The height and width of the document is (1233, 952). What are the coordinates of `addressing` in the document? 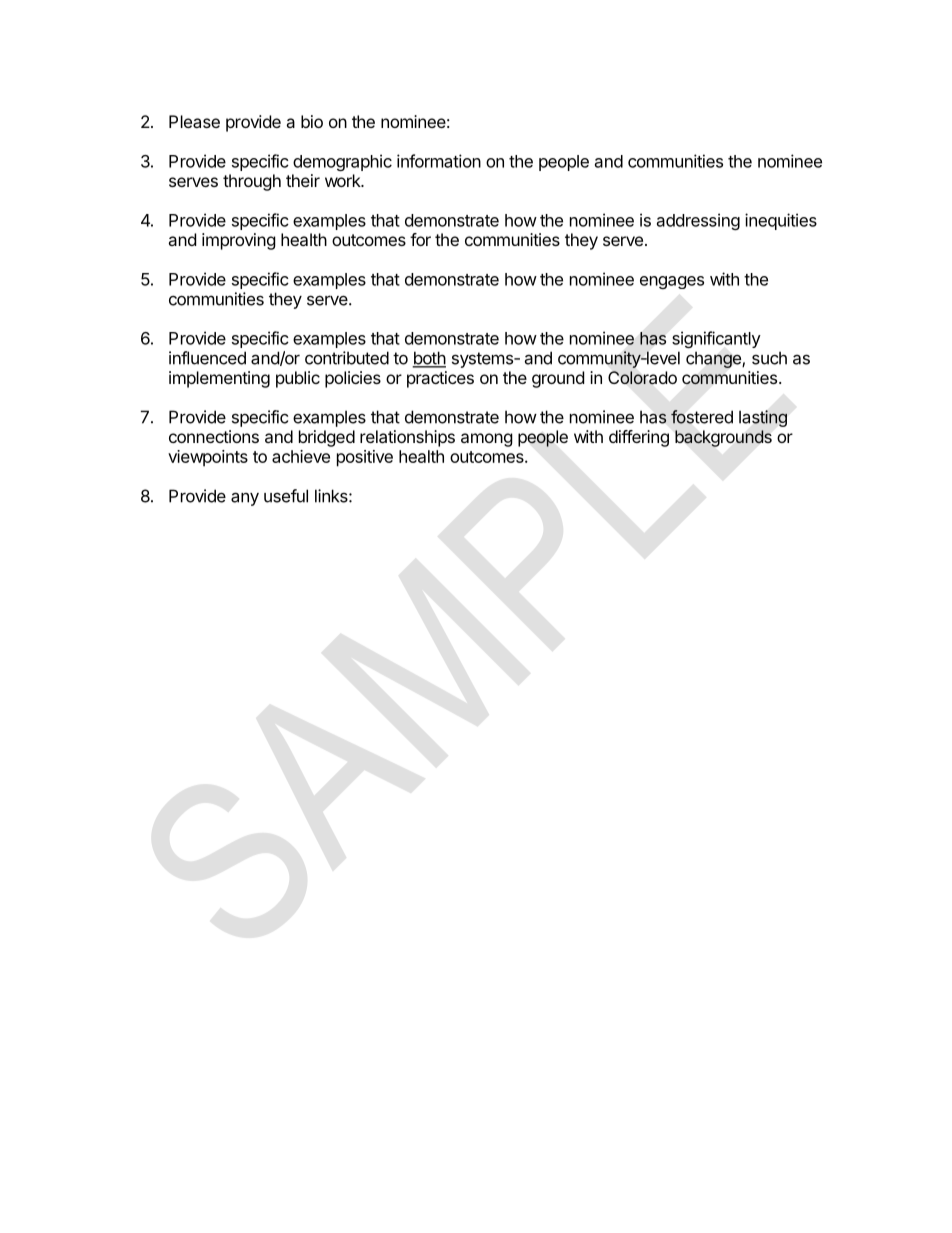 It's located at (698, 221).
